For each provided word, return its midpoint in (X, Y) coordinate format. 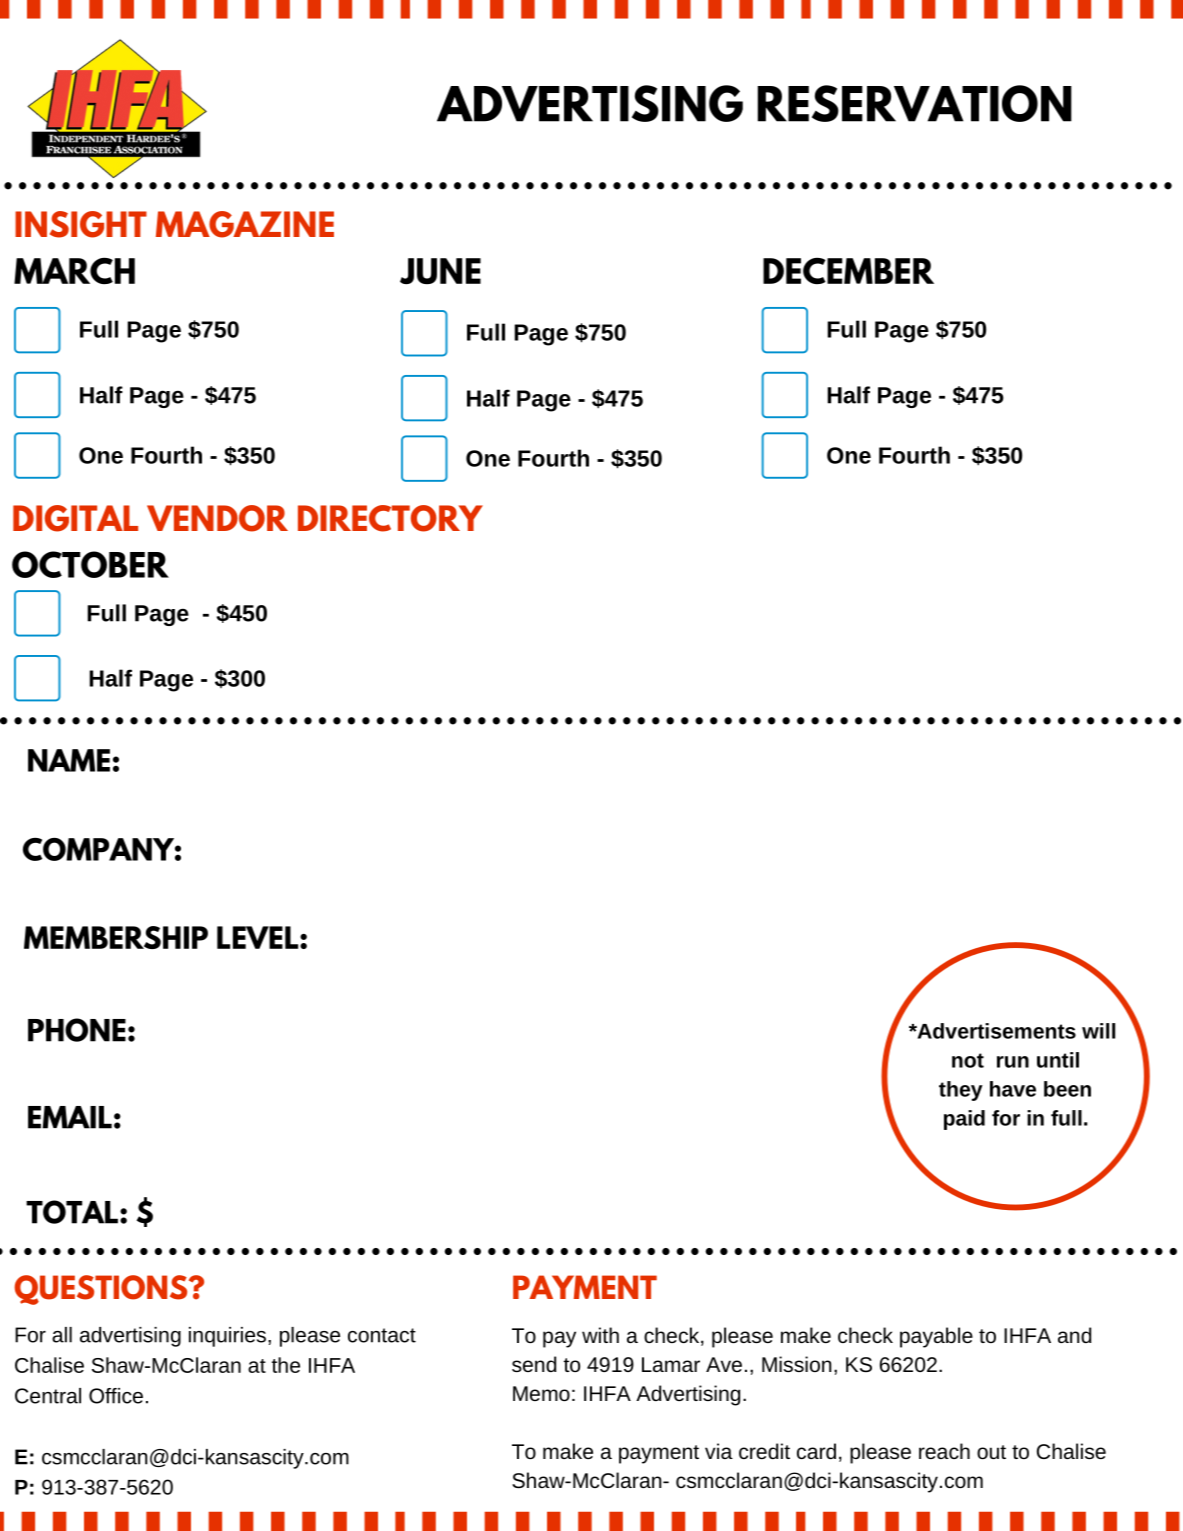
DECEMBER (848, 271)
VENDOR (217, 518)
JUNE (440, 271)
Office (116, 1396)
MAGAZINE (245, 224)
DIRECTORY (390, 518)
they (961, 1091)
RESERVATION (915, 103)
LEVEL (259, 937)
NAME (69, 760)
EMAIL (70, 1117)
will (1098, 1031)
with (600, 1335)
